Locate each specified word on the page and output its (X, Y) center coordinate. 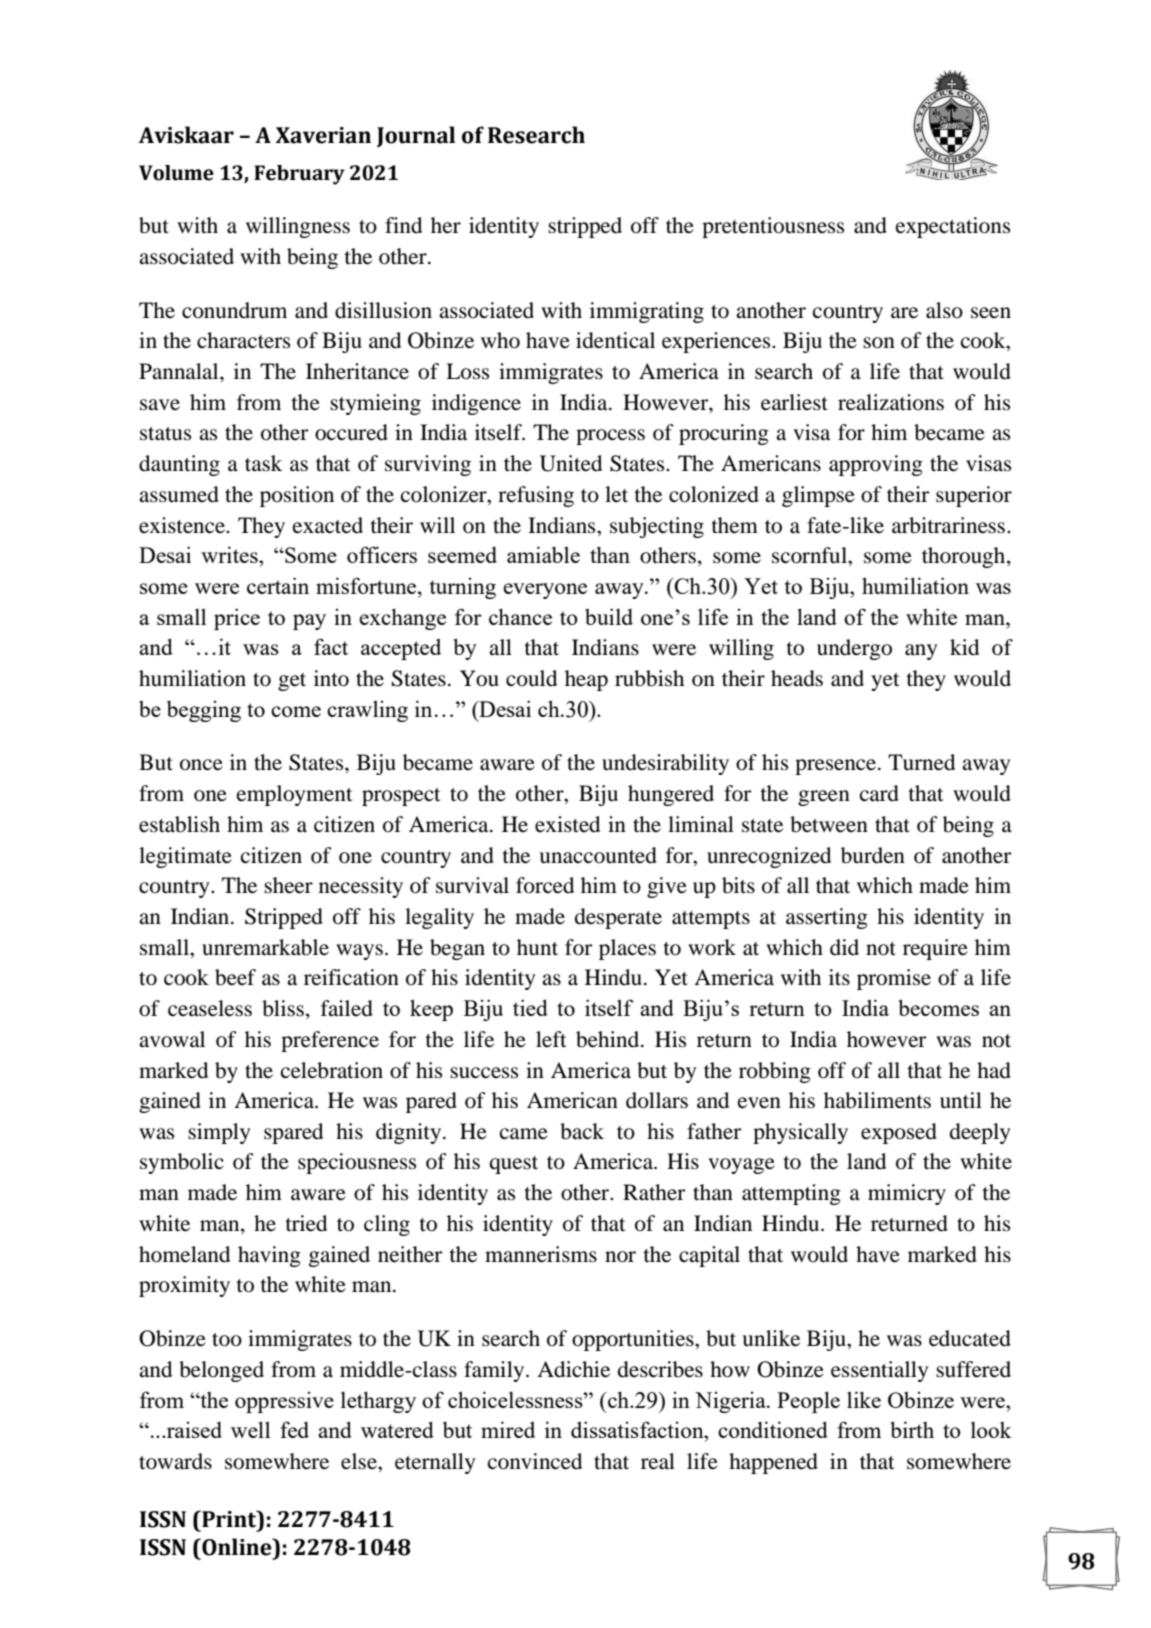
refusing (536, 496)
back (582, 1131)
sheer (288, 885)
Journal (416, 136)
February (299, 175)
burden (873, 855)
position (297, 496)
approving (876, 465)
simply (219, 1133)
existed (567, 824)
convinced (535, 1461)
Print (229, 1519)
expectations (953, 227)
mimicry (907, 1194)
